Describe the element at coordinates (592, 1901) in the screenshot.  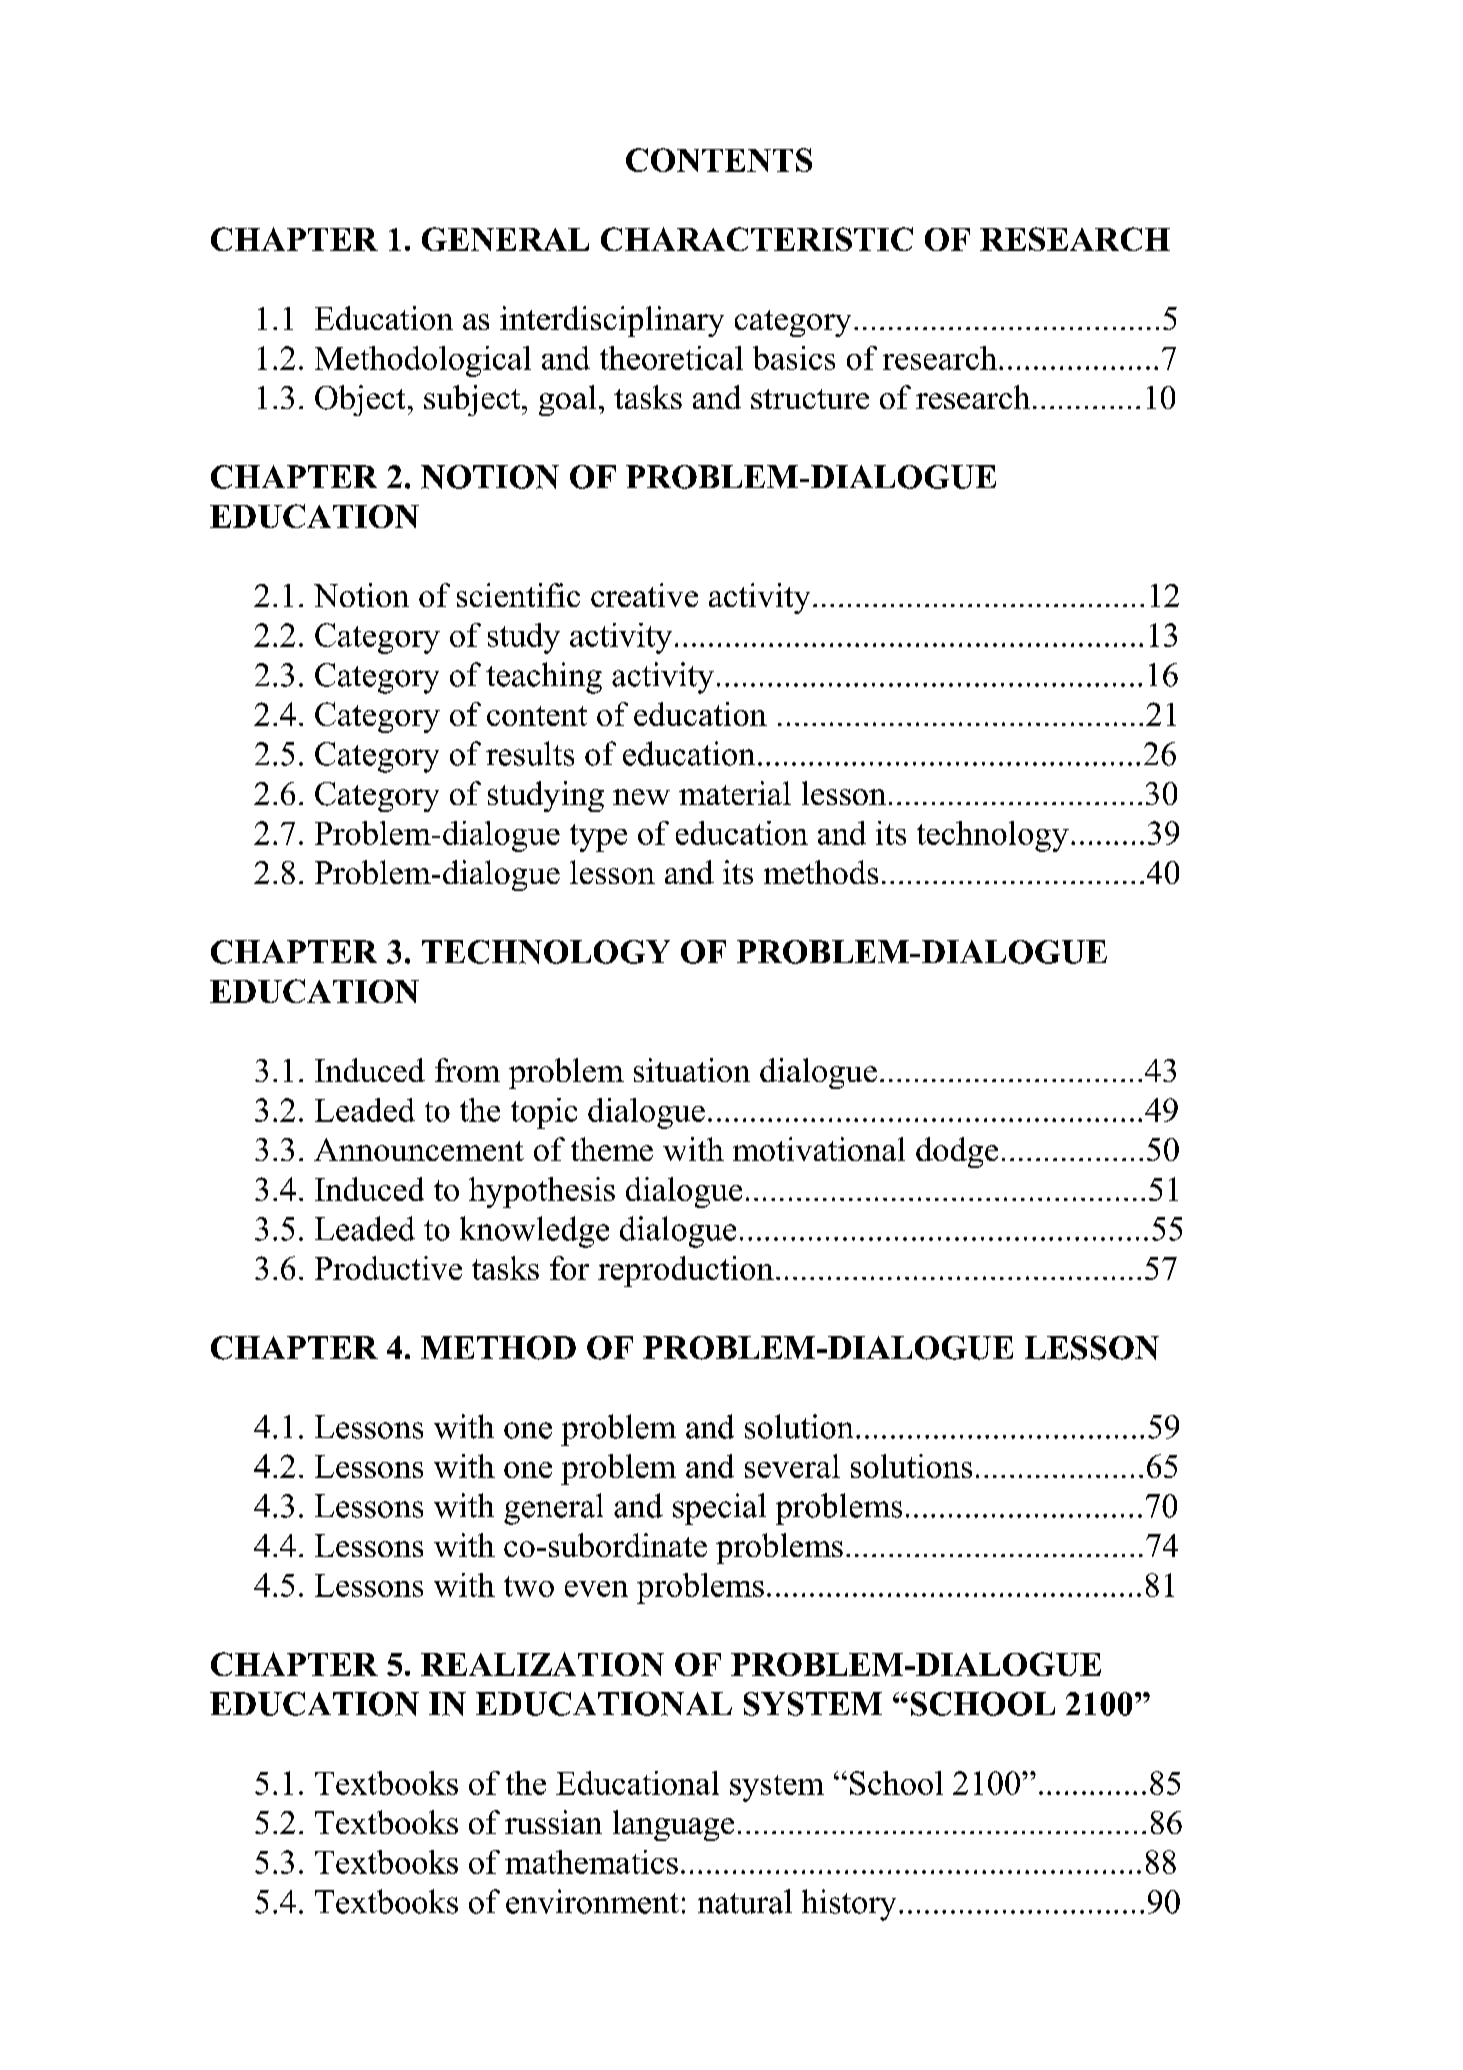
I see `environment` at that location.
